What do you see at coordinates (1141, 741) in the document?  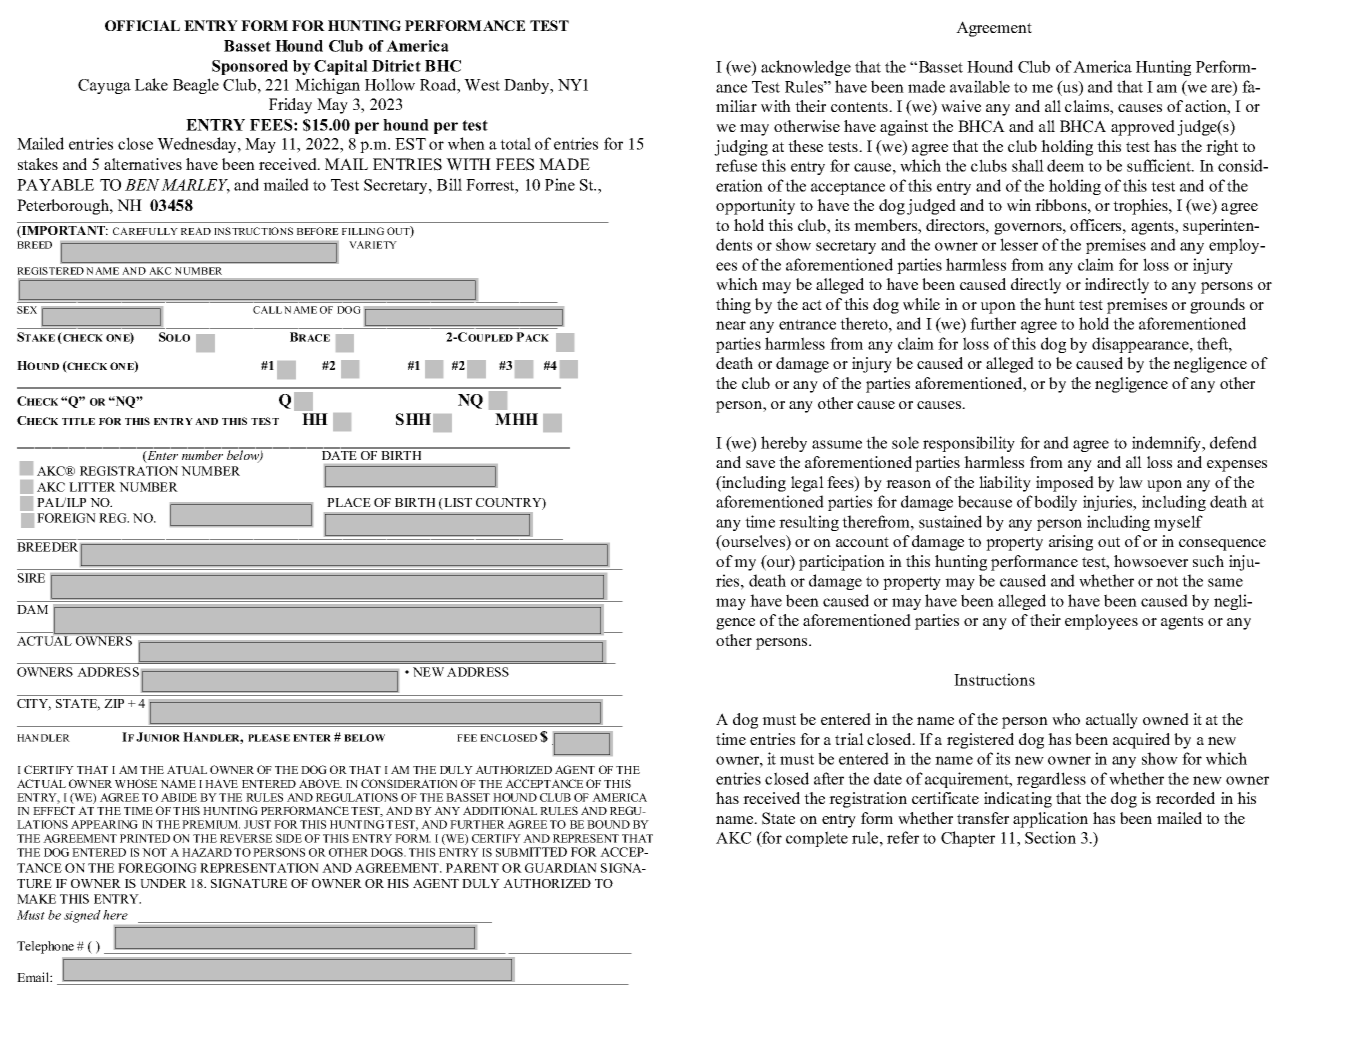 I see `acquired` at bounding box center [1141, 741].
